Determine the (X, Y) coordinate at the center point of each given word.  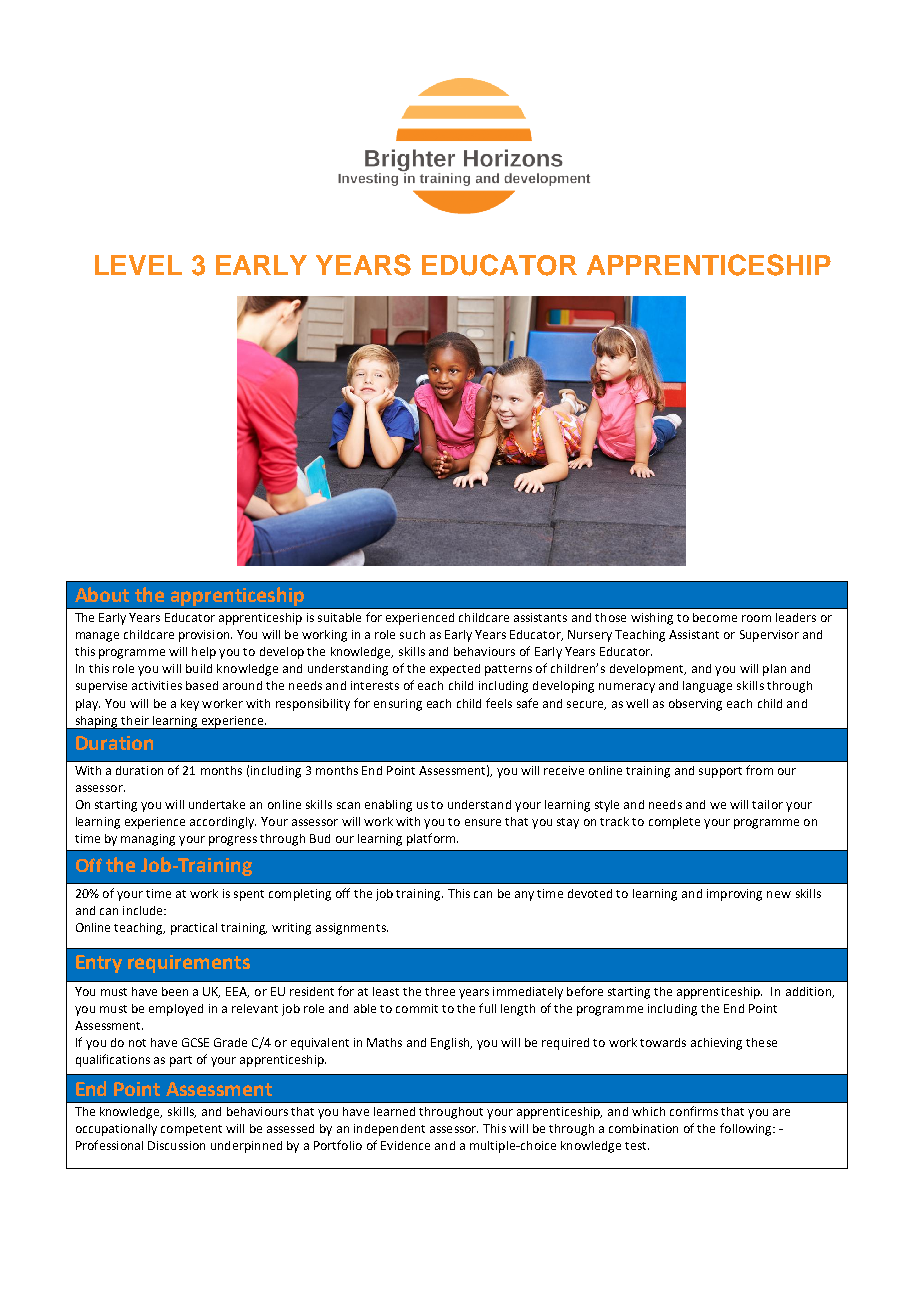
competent (191, 1130)
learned (394, 1111)
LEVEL (138, 265)
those (610, 617)
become (715, 617)
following (747, 1129)
